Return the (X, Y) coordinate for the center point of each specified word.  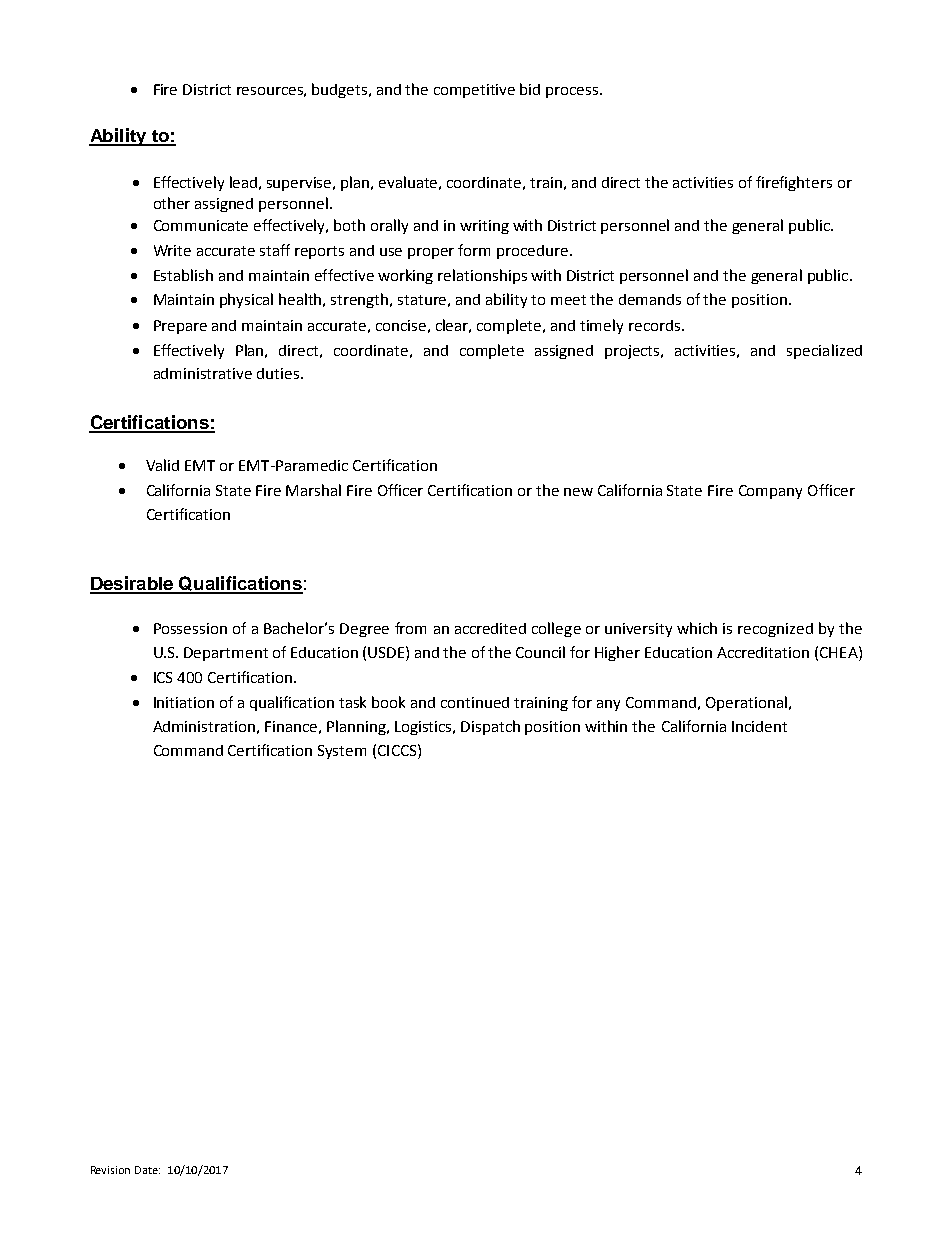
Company (770, 492)
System (342, 752)
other (172, 203)
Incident (759, 726)
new (578, 492)
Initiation (184, 702)
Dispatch (490, 727)
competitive (474, 91)
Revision (110, 1170)
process (573, 92)
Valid (162, 465)
